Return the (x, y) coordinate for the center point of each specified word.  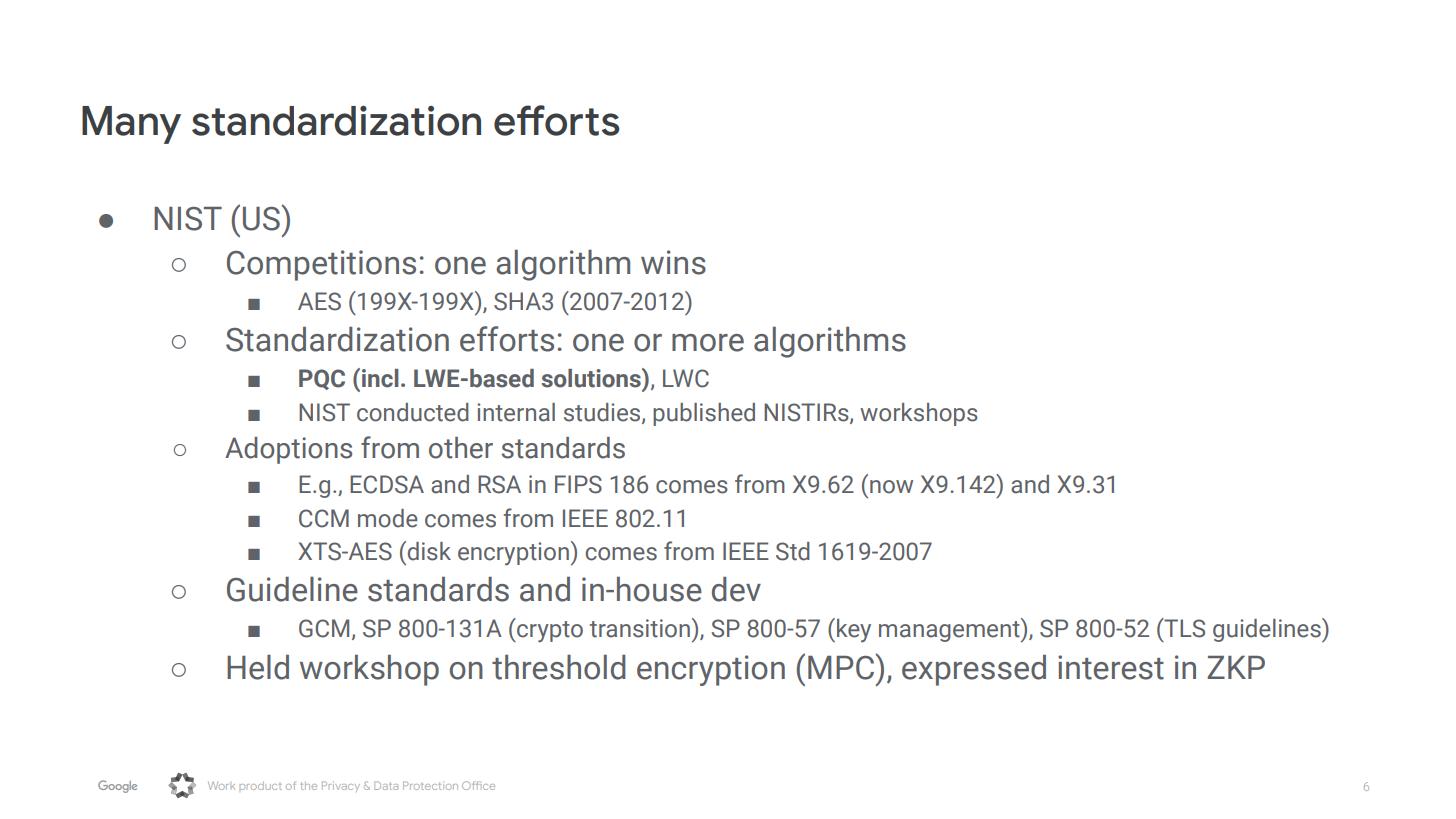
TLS (1183, 628)
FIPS (578, 484)
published (704, 414)
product (261, 786)
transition (640, 628)
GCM (324, 628)
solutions (592, 378)
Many (131, 125)
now (891, 487)
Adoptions (288, 450)
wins (673, 262)
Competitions (321, 265)
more (708, 343)
